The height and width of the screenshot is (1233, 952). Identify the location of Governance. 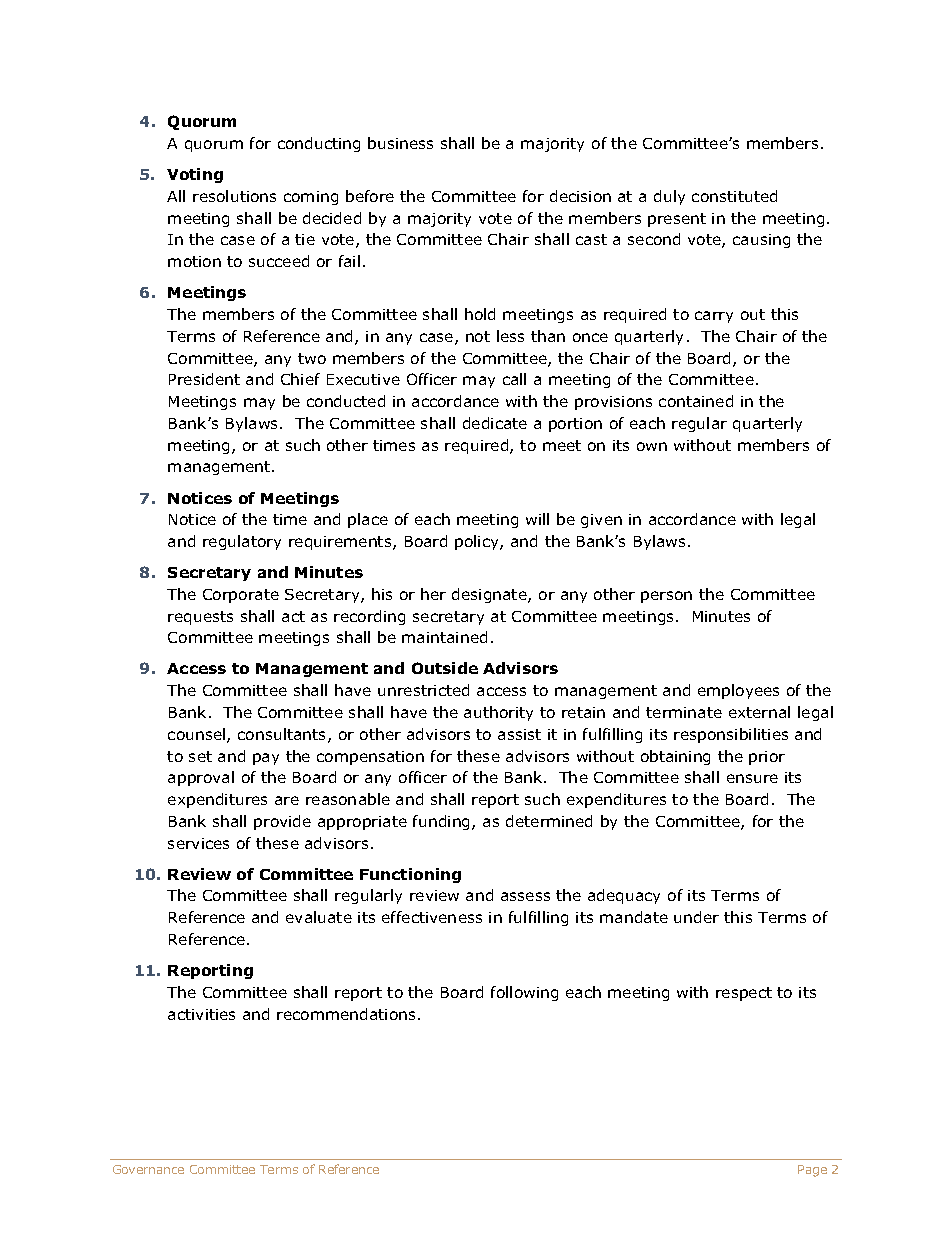
(148, 1169).
